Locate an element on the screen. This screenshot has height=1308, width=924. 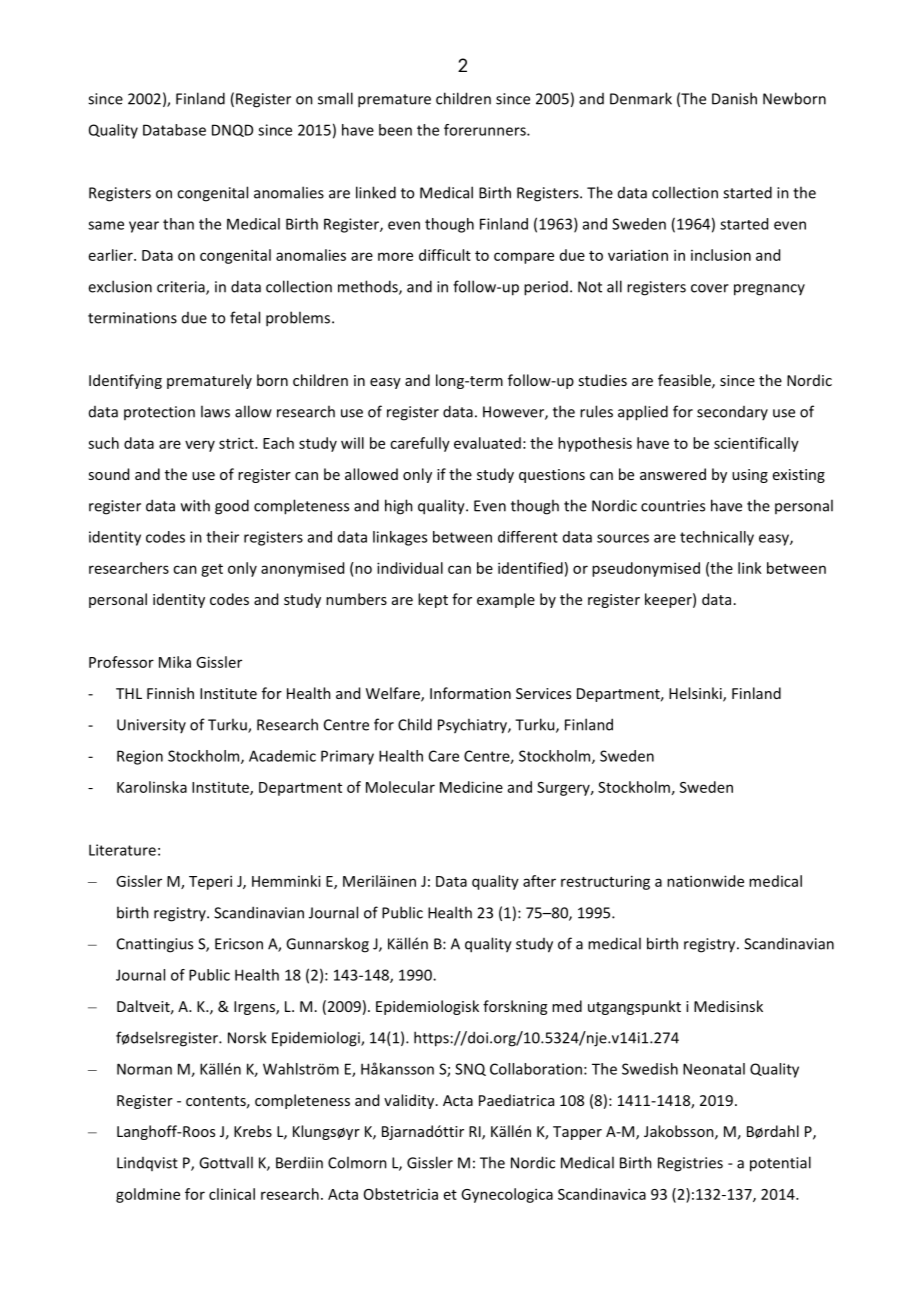
than is located at coordinates (178, 224).
